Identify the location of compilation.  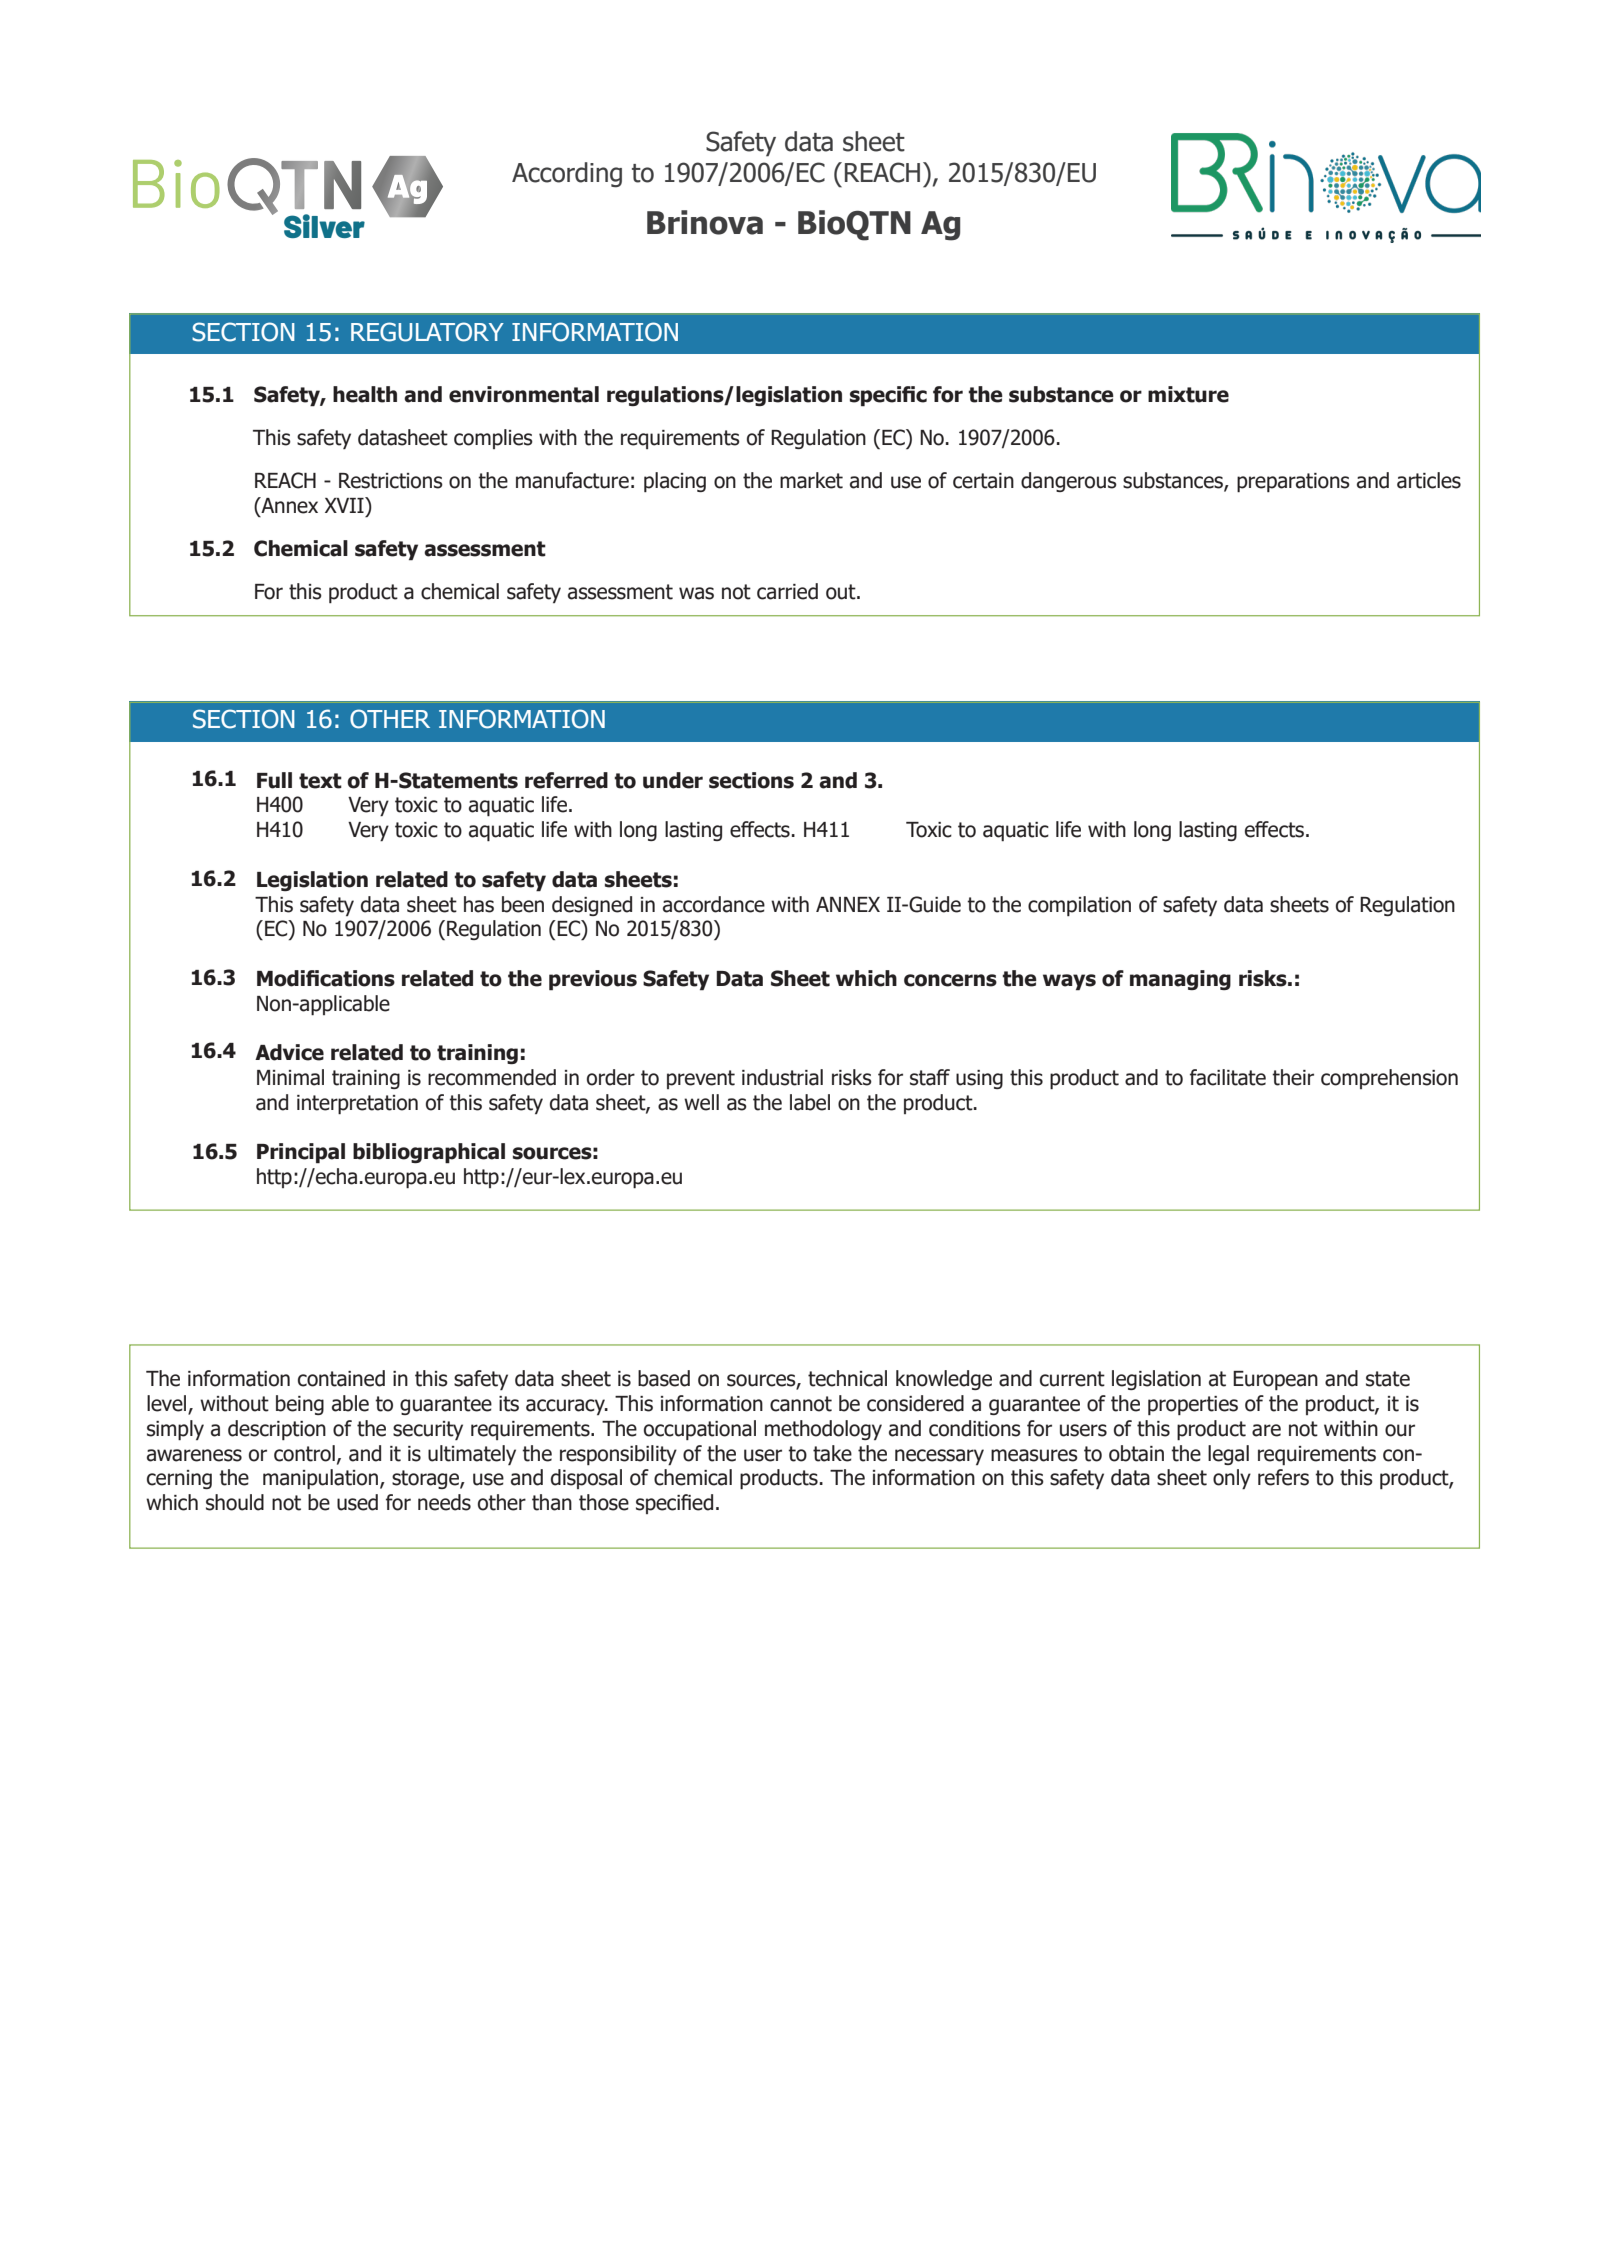
(1079, 906).
